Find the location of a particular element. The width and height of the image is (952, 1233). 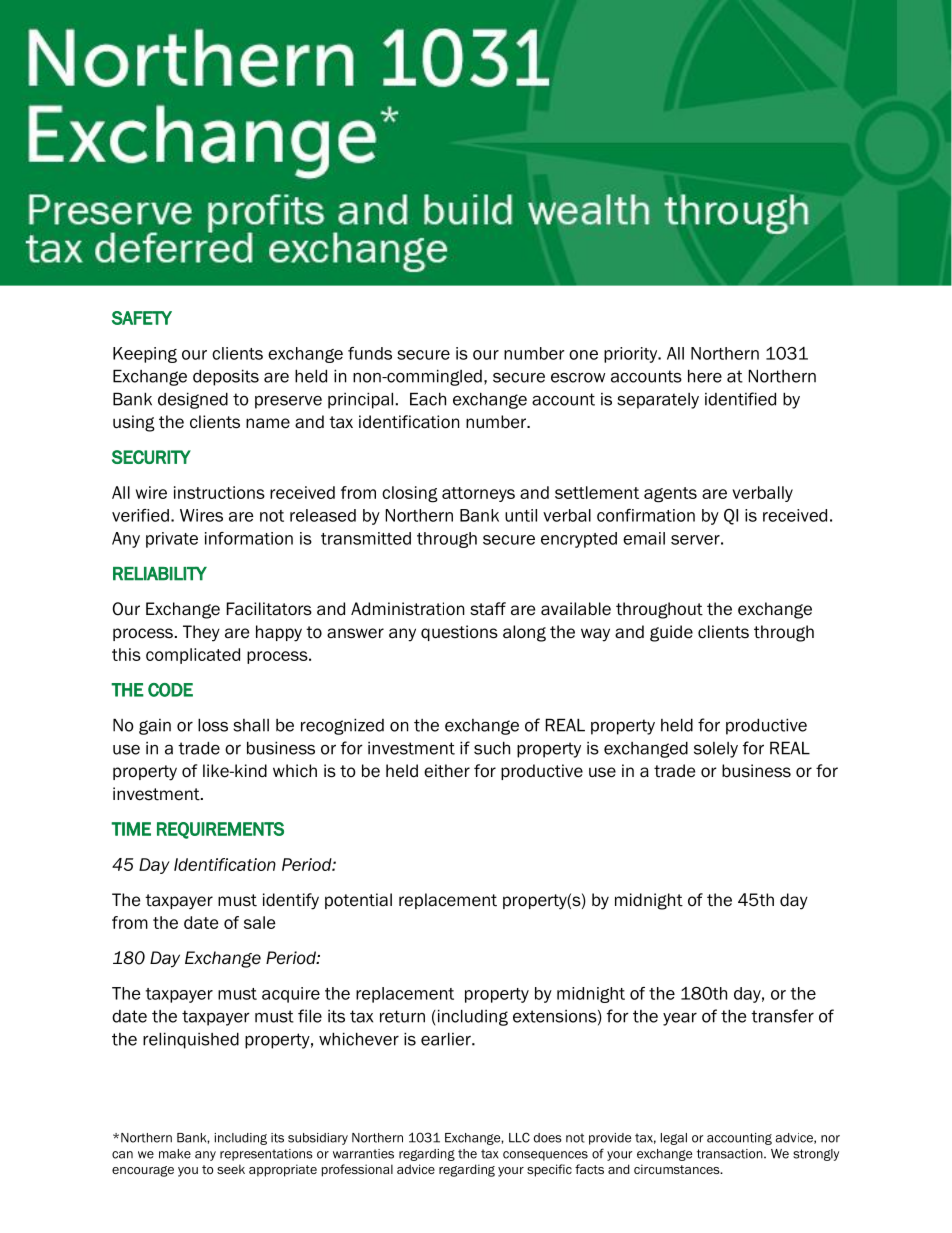

LLC is located at coordinates (519, 1137).
